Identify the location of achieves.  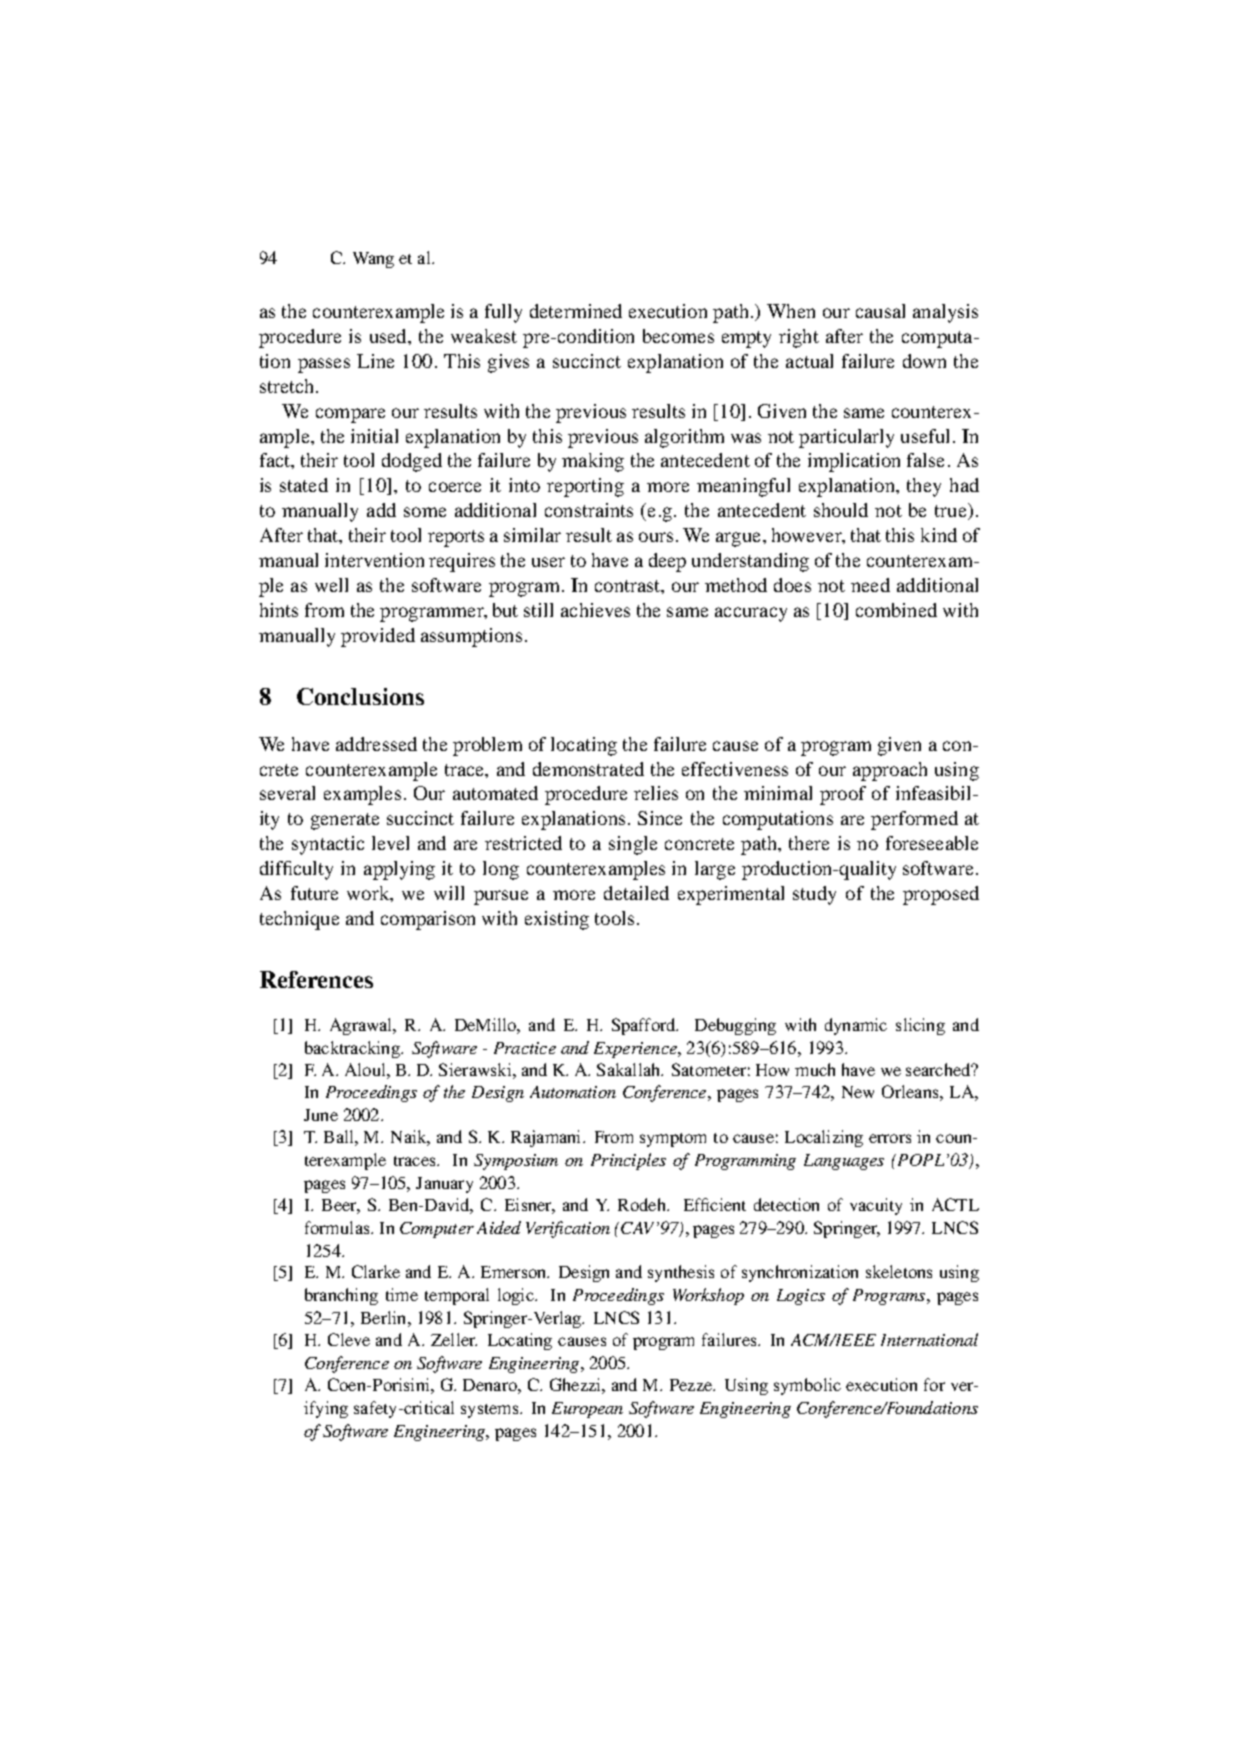
(595, 610).
